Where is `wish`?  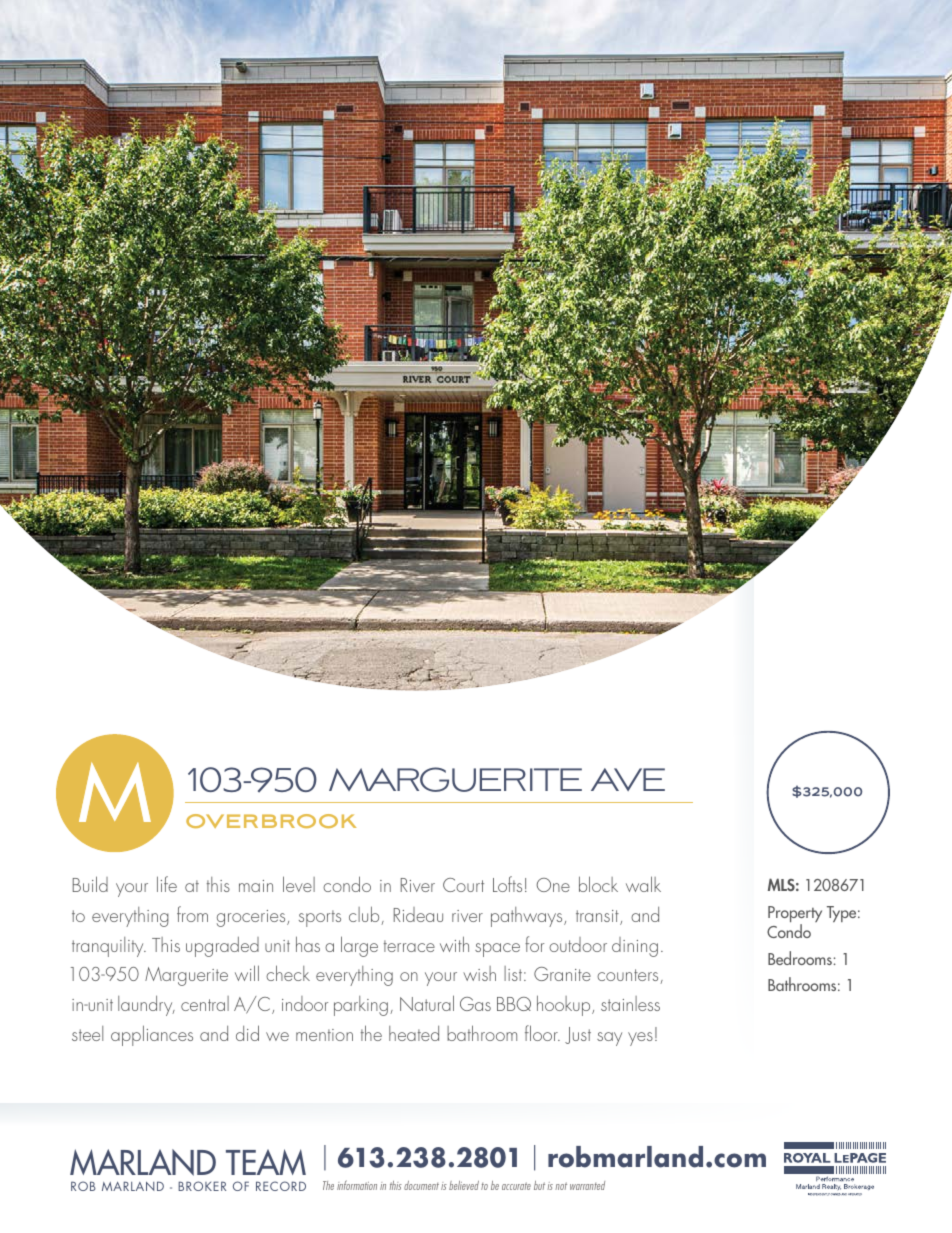
wish is located at coordinates (479, 973).
